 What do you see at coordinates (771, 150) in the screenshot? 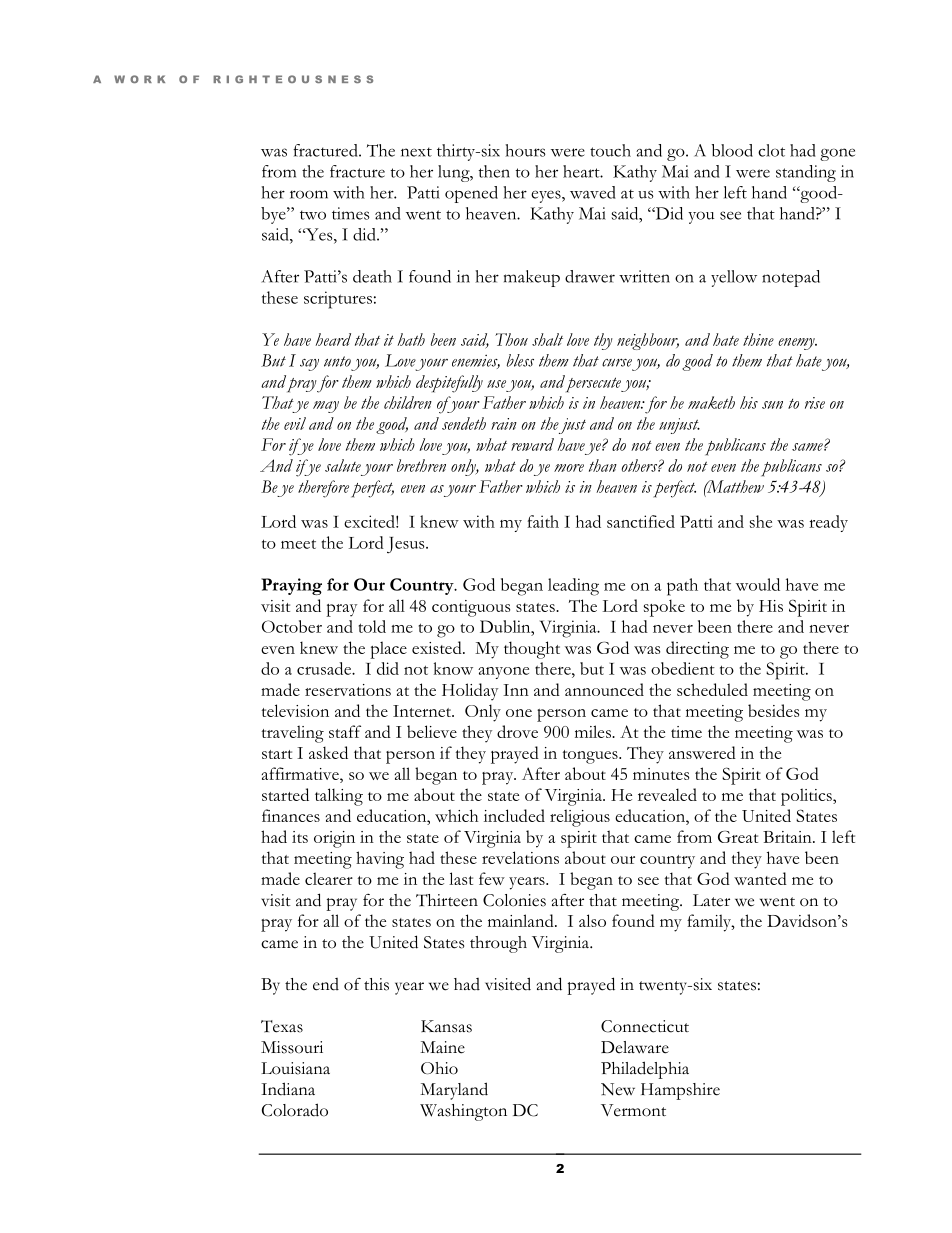
I see `clot` at bounding box center [771, 150].
